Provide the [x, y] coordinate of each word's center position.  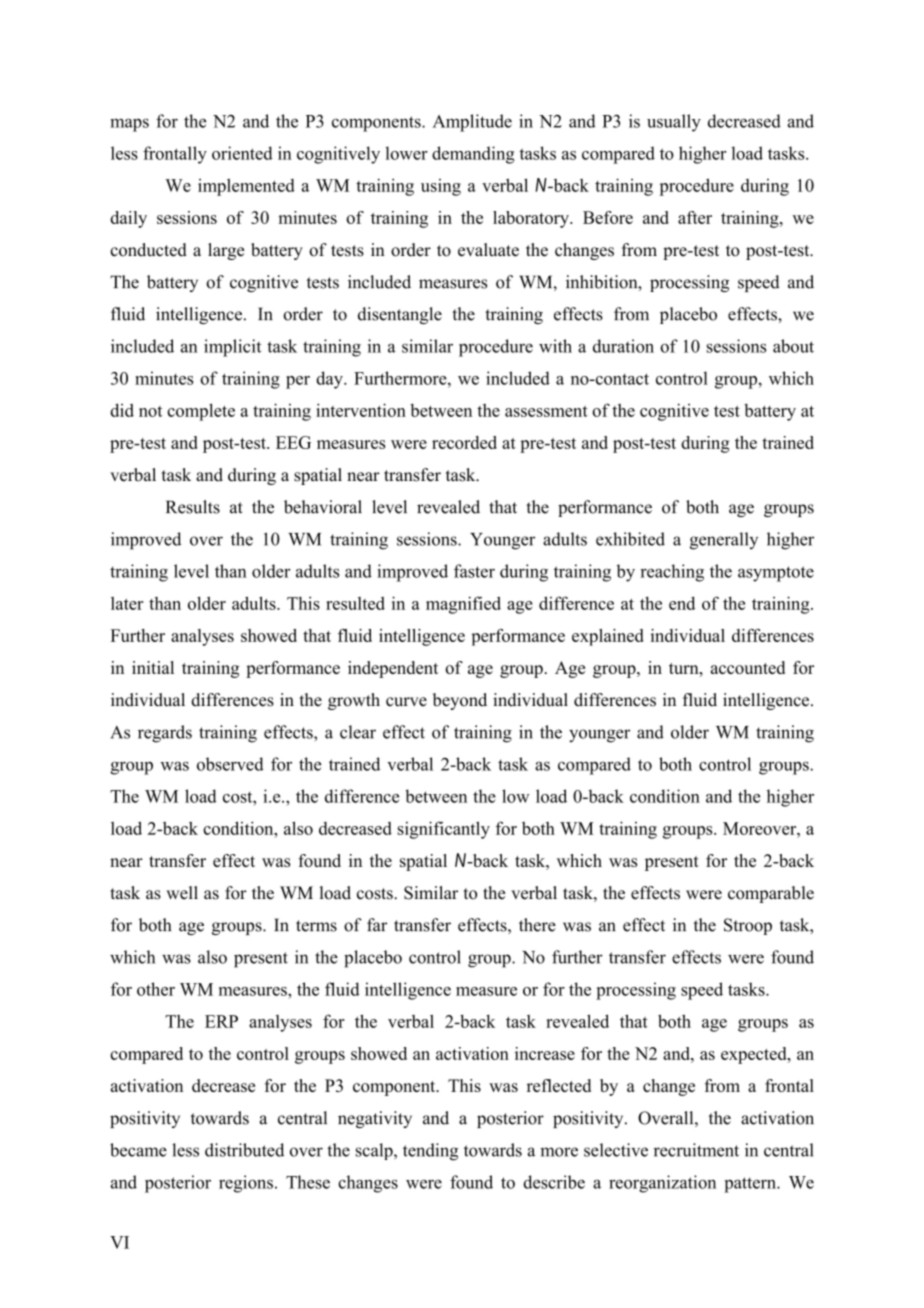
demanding [473, 155]
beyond [460, 701]
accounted [748, 667]
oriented [242, 153]
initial [153, 667]
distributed [244, 1150]
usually [674, 123]
